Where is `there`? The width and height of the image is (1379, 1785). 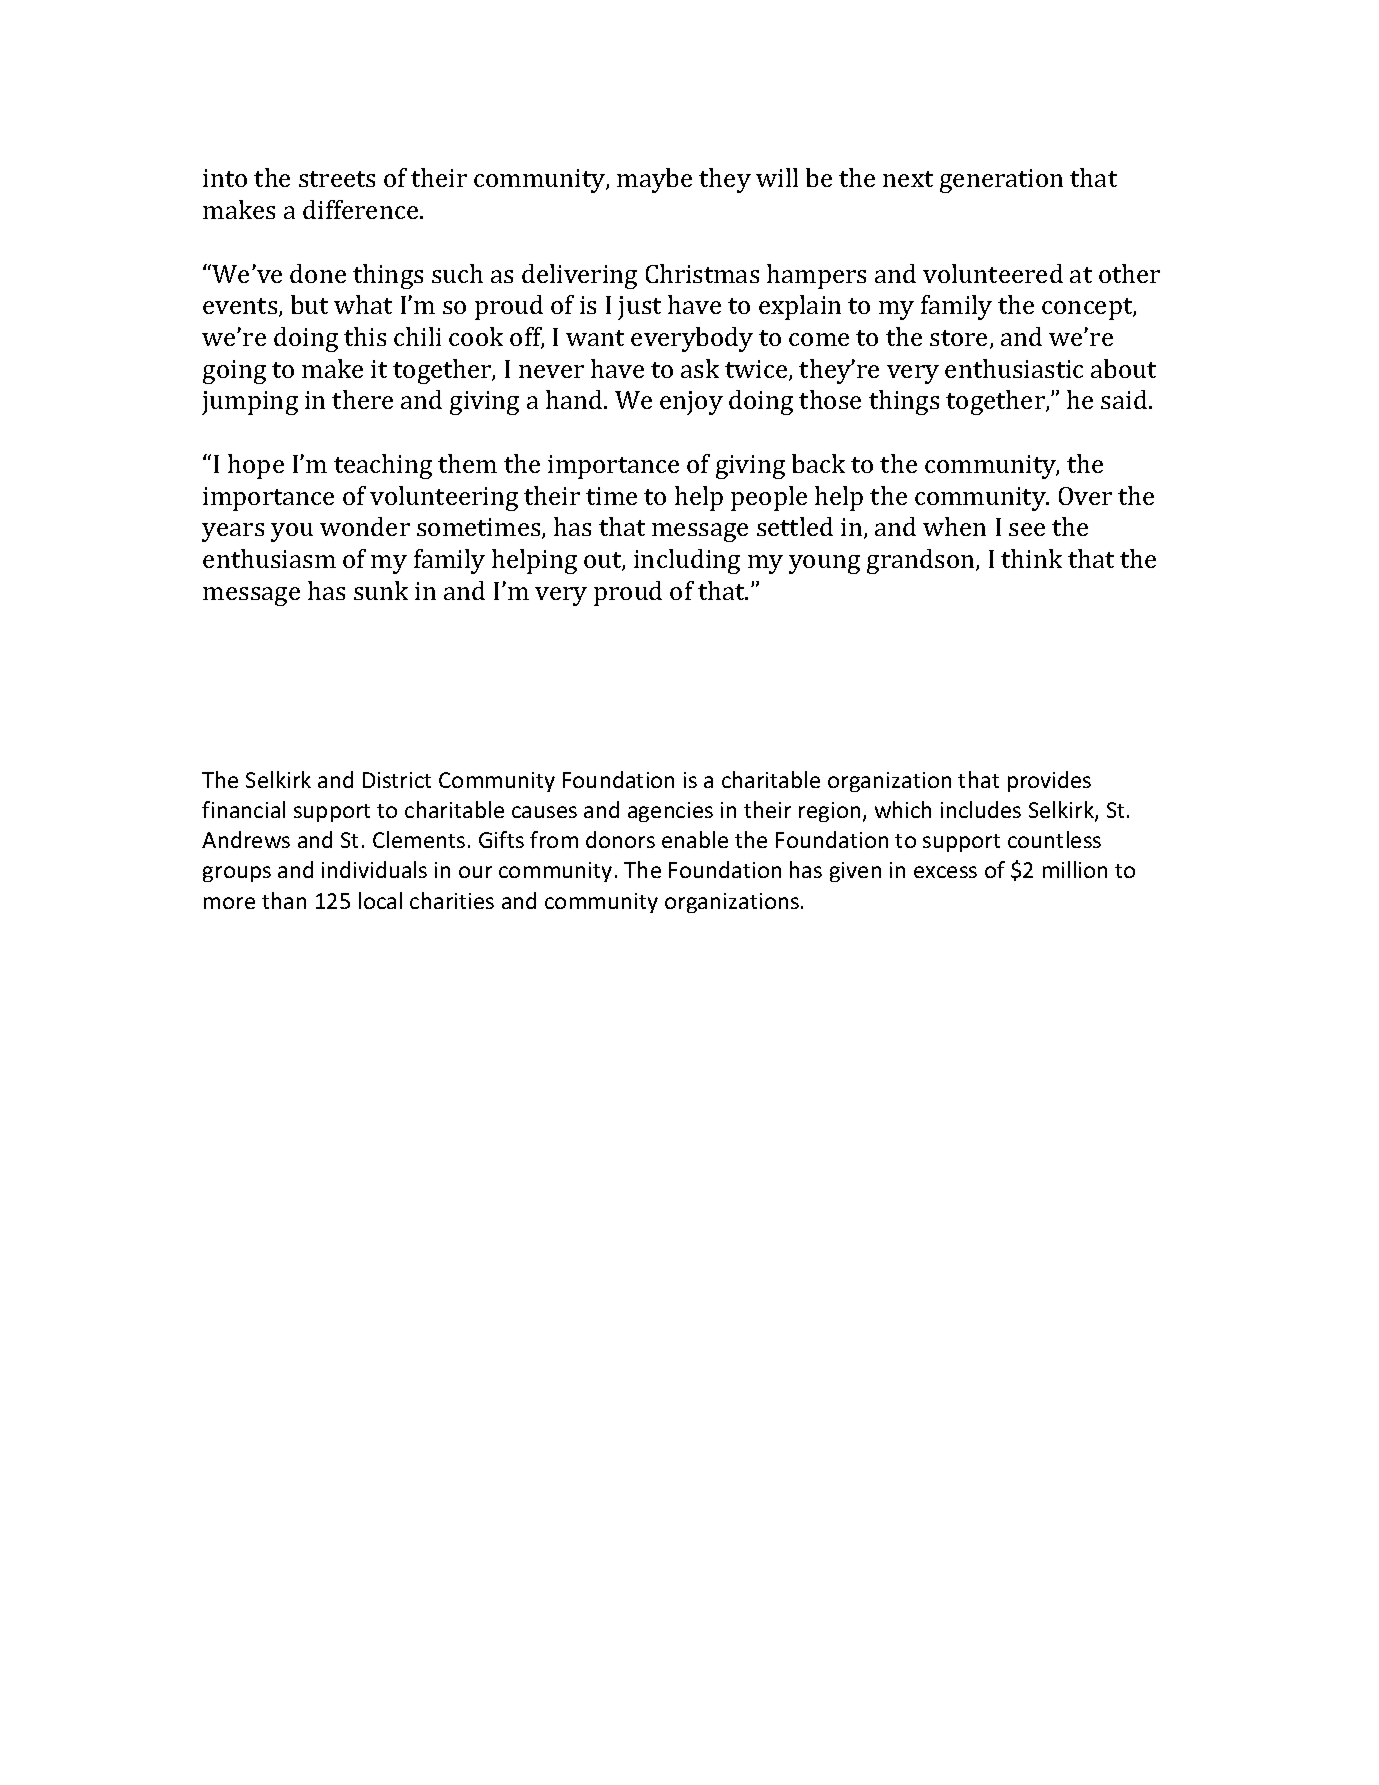
there is located at coordinates (362, 399).
